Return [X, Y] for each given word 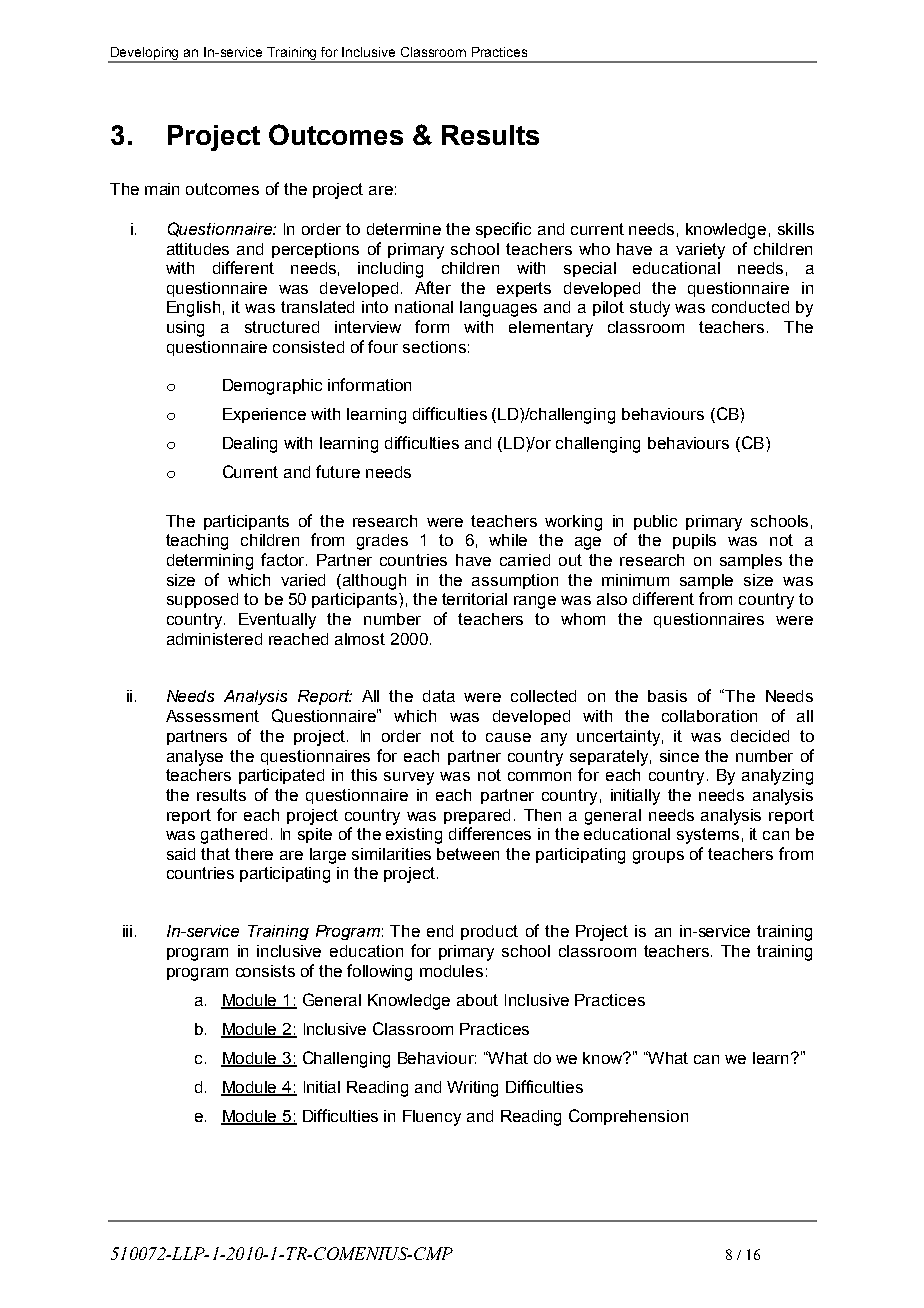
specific [503, 230]
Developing [145, 54]
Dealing [250, 445]
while [508, 540]
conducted [750, 307]
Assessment [212, 716]
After [433, 287]
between [468, 854]
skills [796, 229]
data [439, 696]
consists [265, 971]
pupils [694, 541]
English [193, 309]
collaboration [709, 716]
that [215, 854]
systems [708, 836]
